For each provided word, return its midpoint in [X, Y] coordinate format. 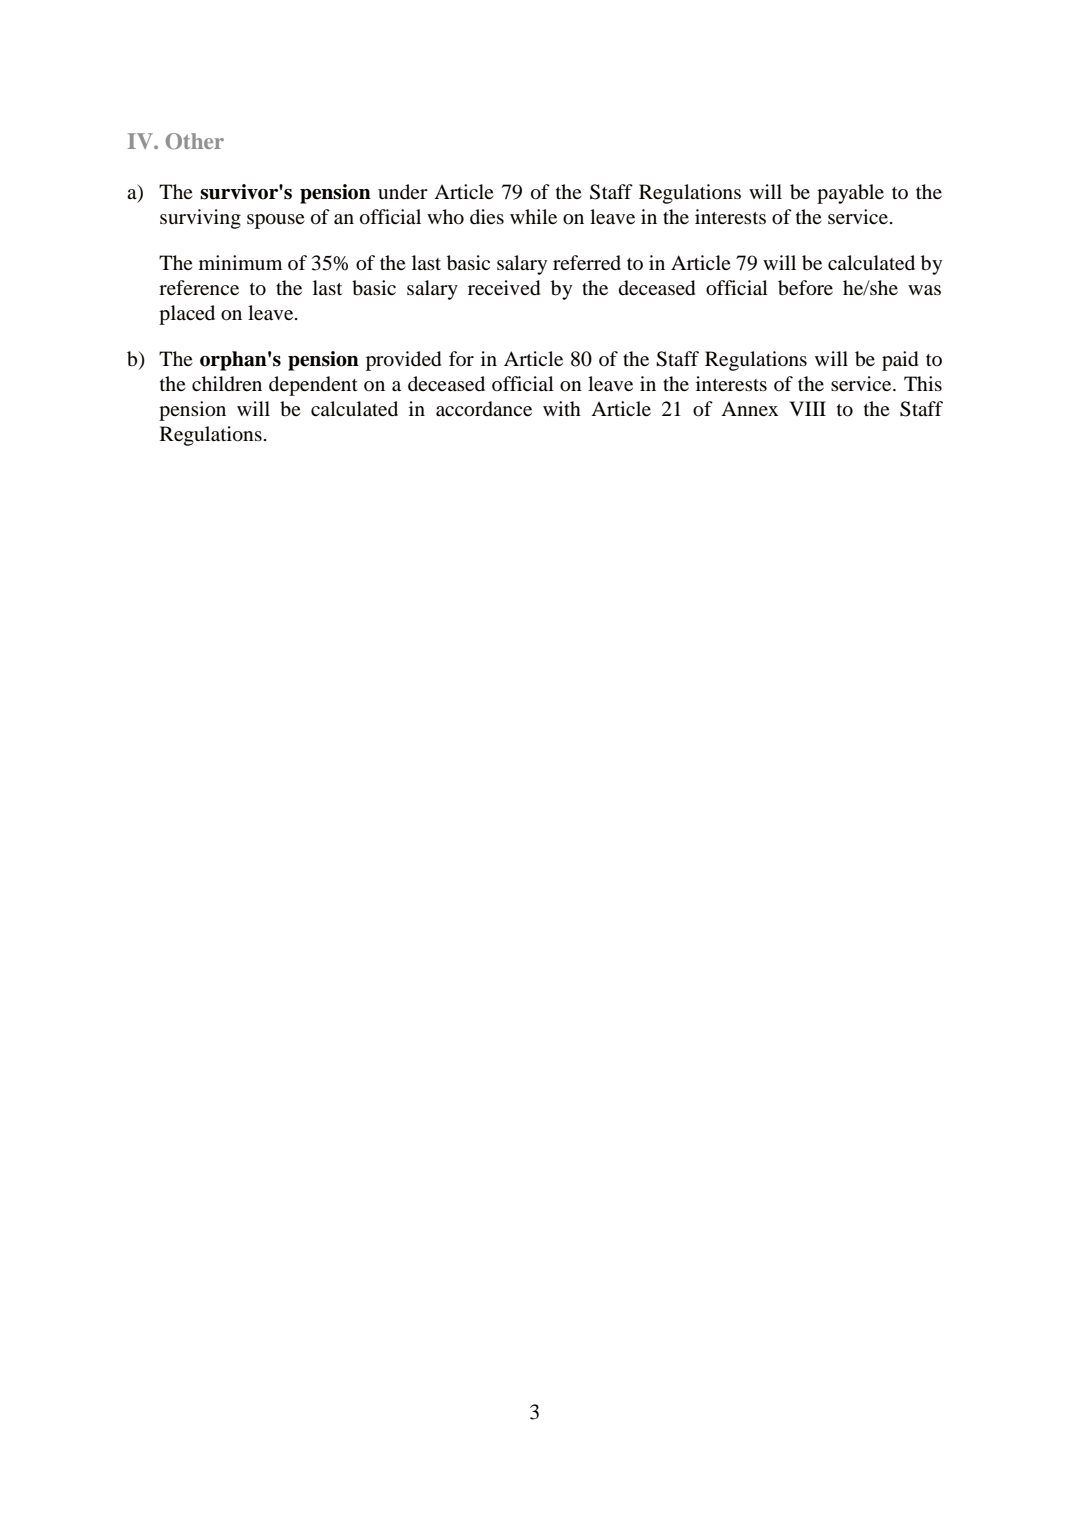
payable [850, 194]
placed [187, 315]
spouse [276, 221]
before [805, 288]
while [533, 216]
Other [195, 141]
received [504, 288]
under [403, 192]
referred [587, 263]
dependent [313, 386]
